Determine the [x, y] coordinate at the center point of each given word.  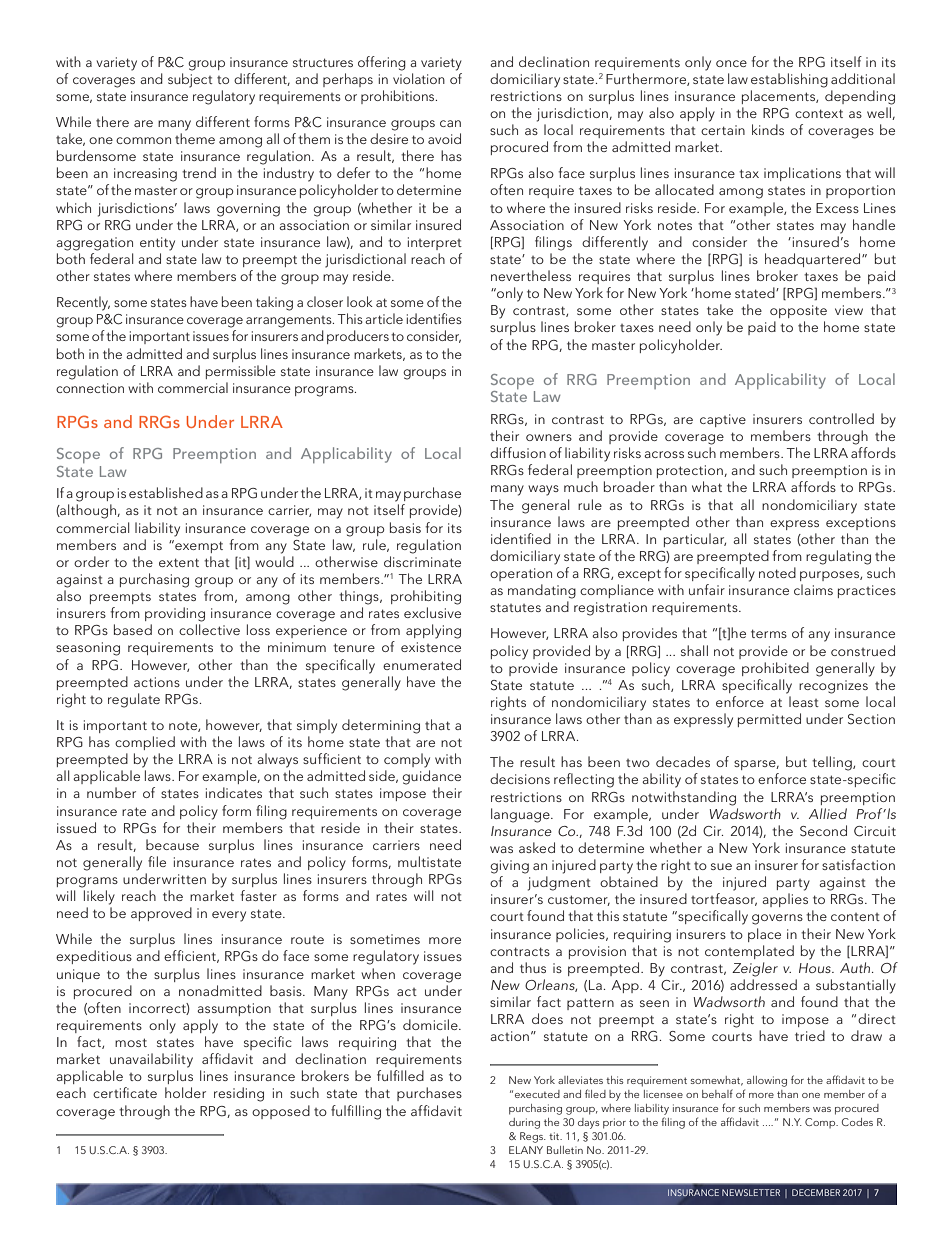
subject [190, 80]
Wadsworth [745, 813]
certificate [125, 1092]
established [166, 492]
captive [723, 420]
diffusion [518, 452]
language [521, 815]
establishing [789, 80]
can [450, 123]
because [172, 844]
